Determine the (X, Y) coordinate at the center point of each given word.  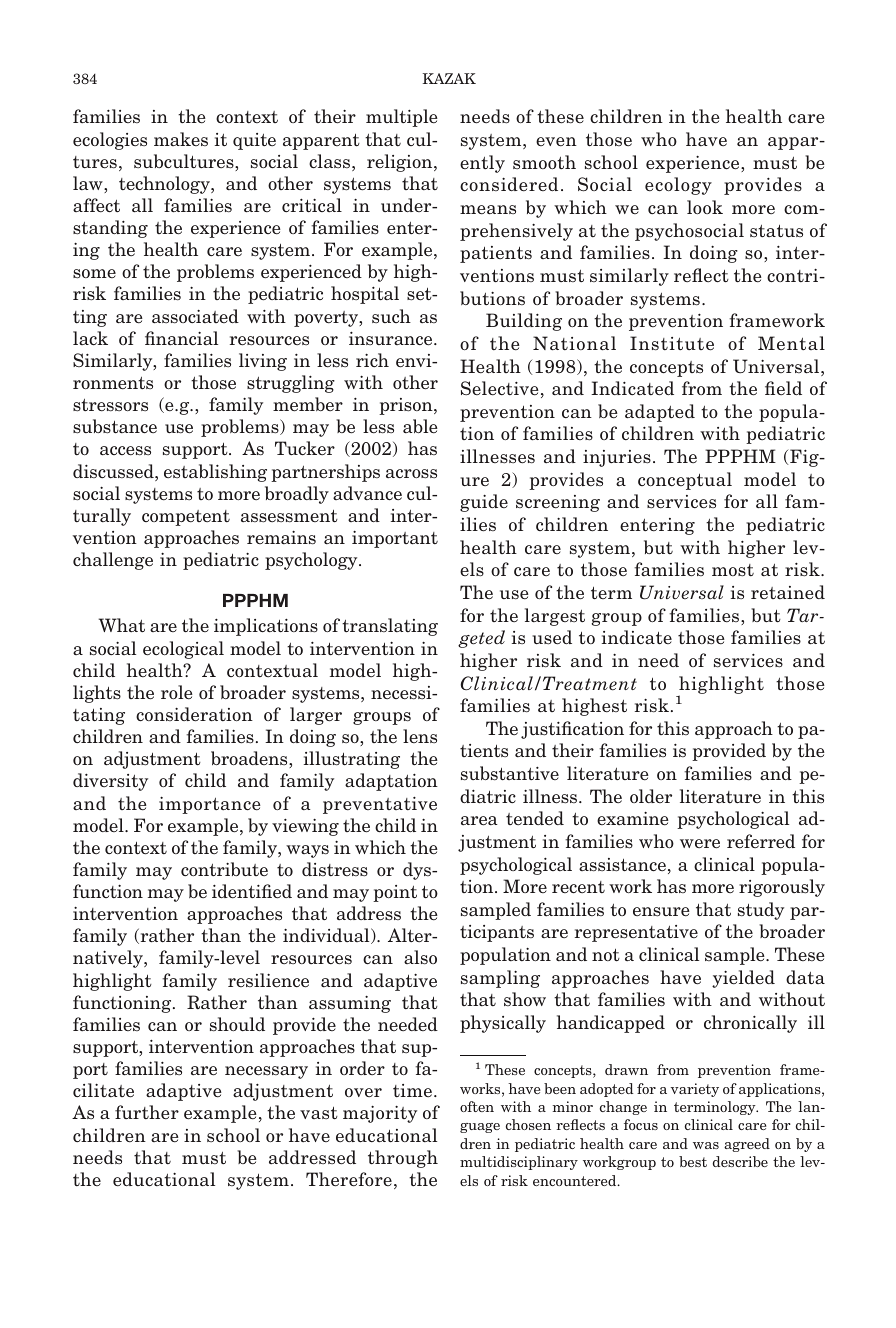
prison (407, 406)
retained (788, 592)
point (395, 893)
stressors (110, 405)
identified (252, 891)
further (147, 1112)
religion (401, 163)
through (403, 1159)
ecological (183, 650)
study (761, 911)
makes (181, 139)
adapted (660, 413)
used (552, 637)
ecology (678, 186)
